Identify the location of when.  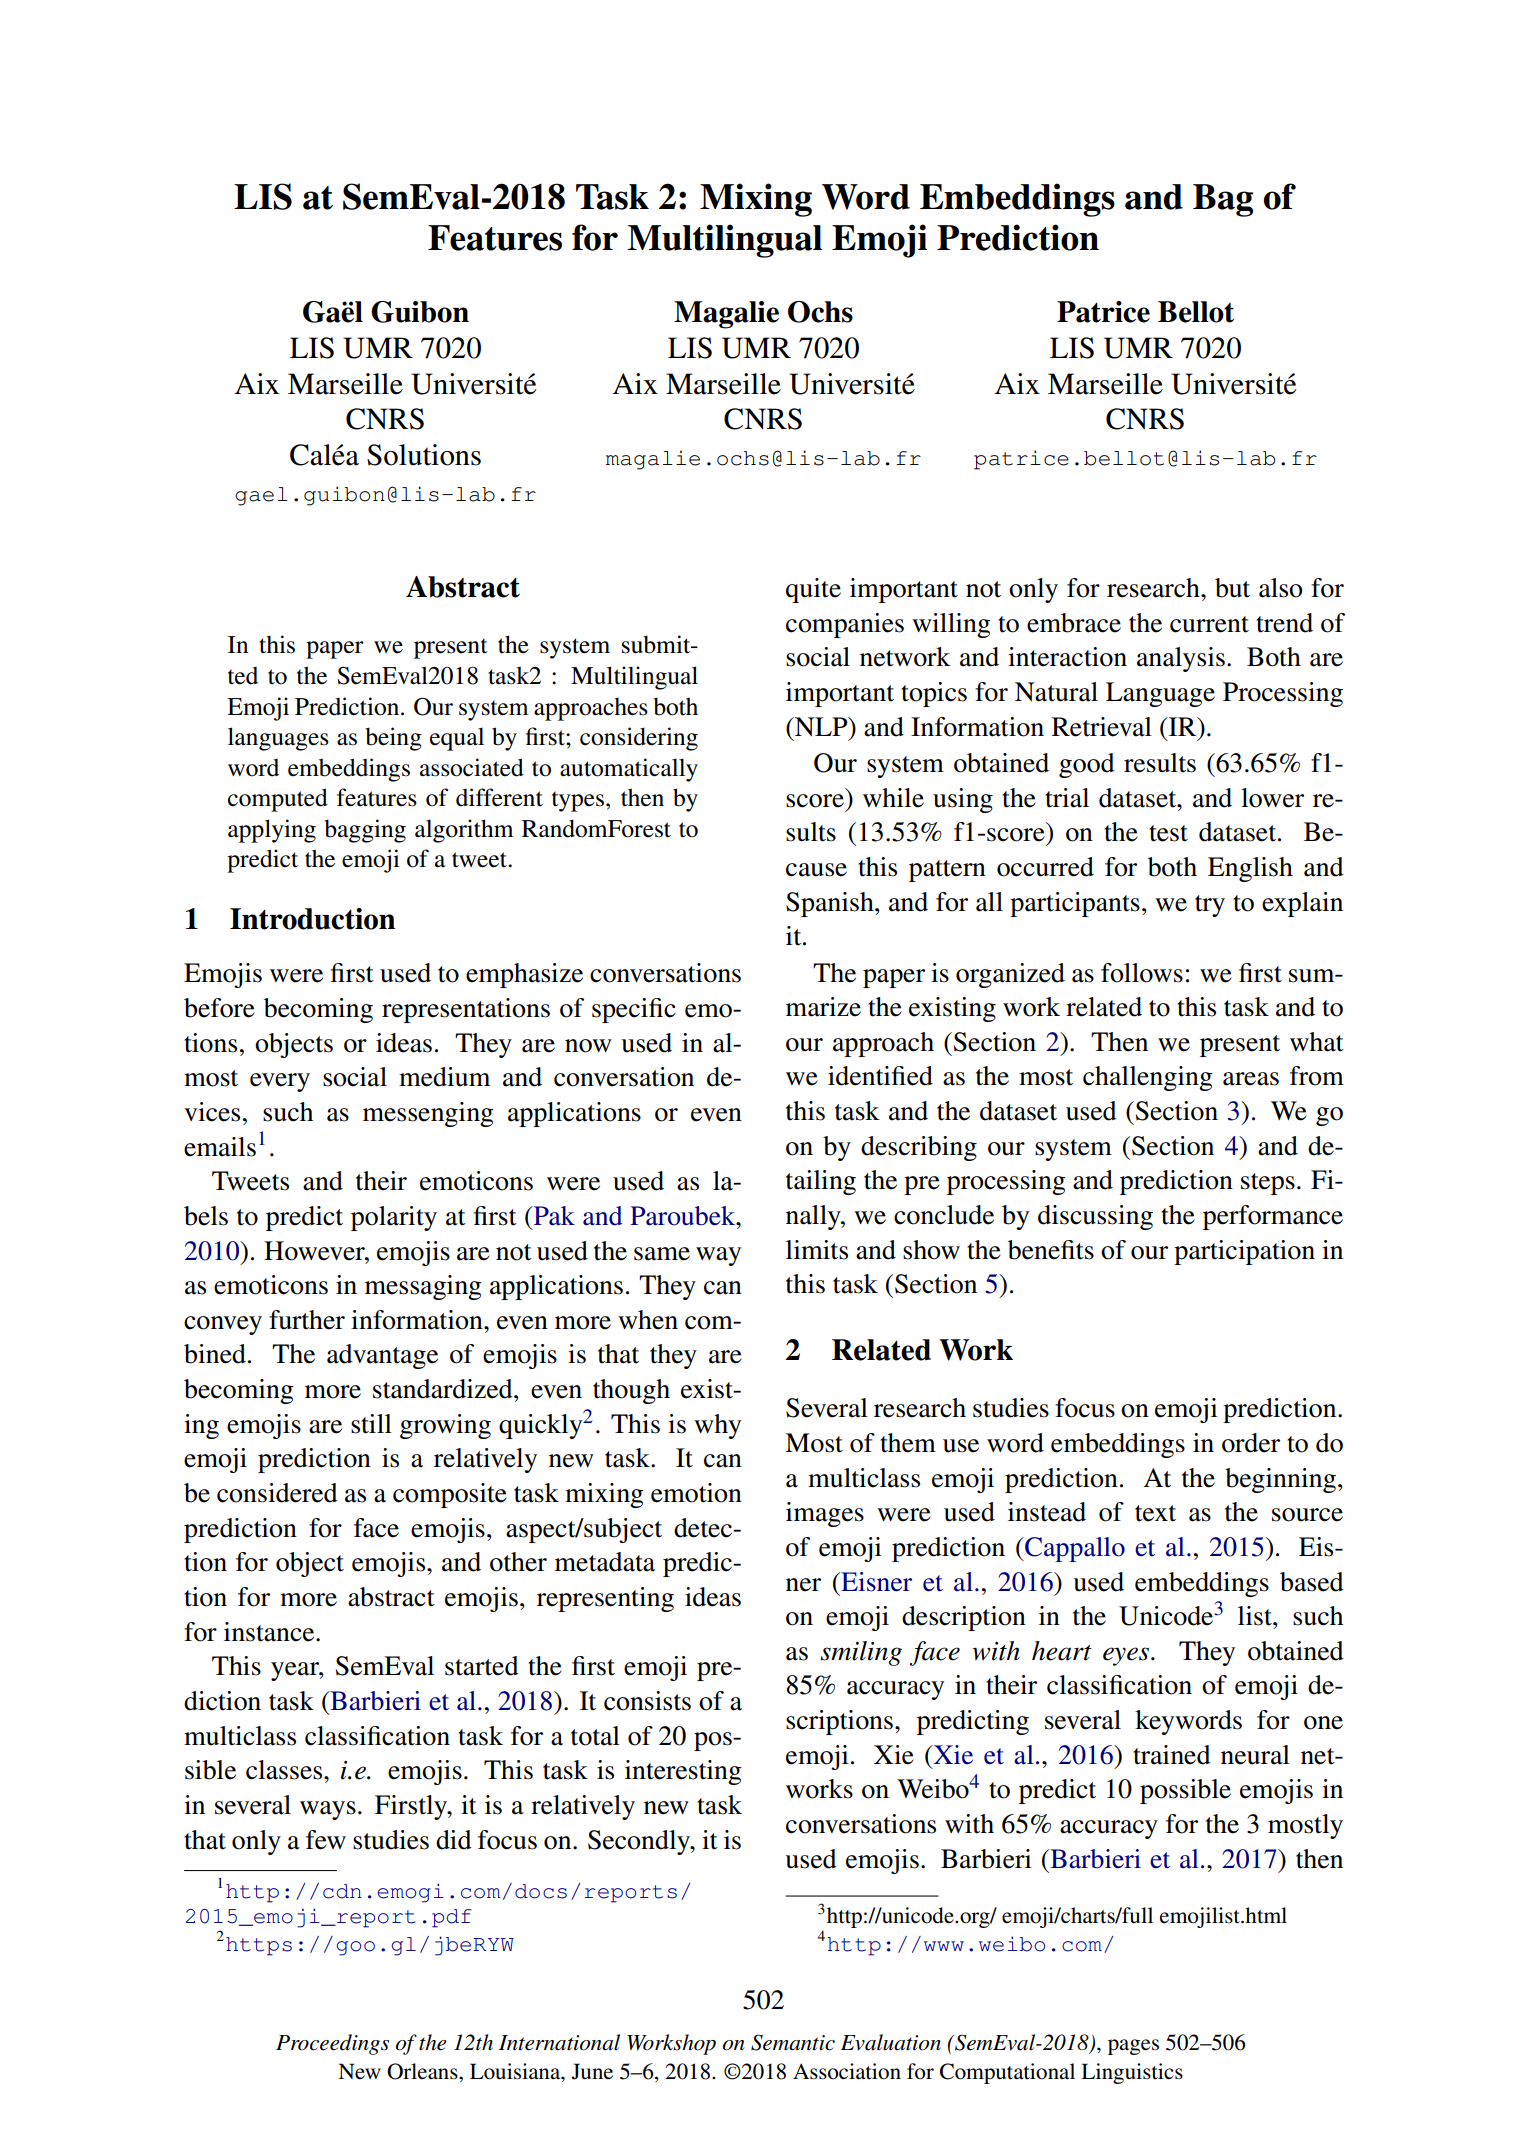
(648, 1320).
